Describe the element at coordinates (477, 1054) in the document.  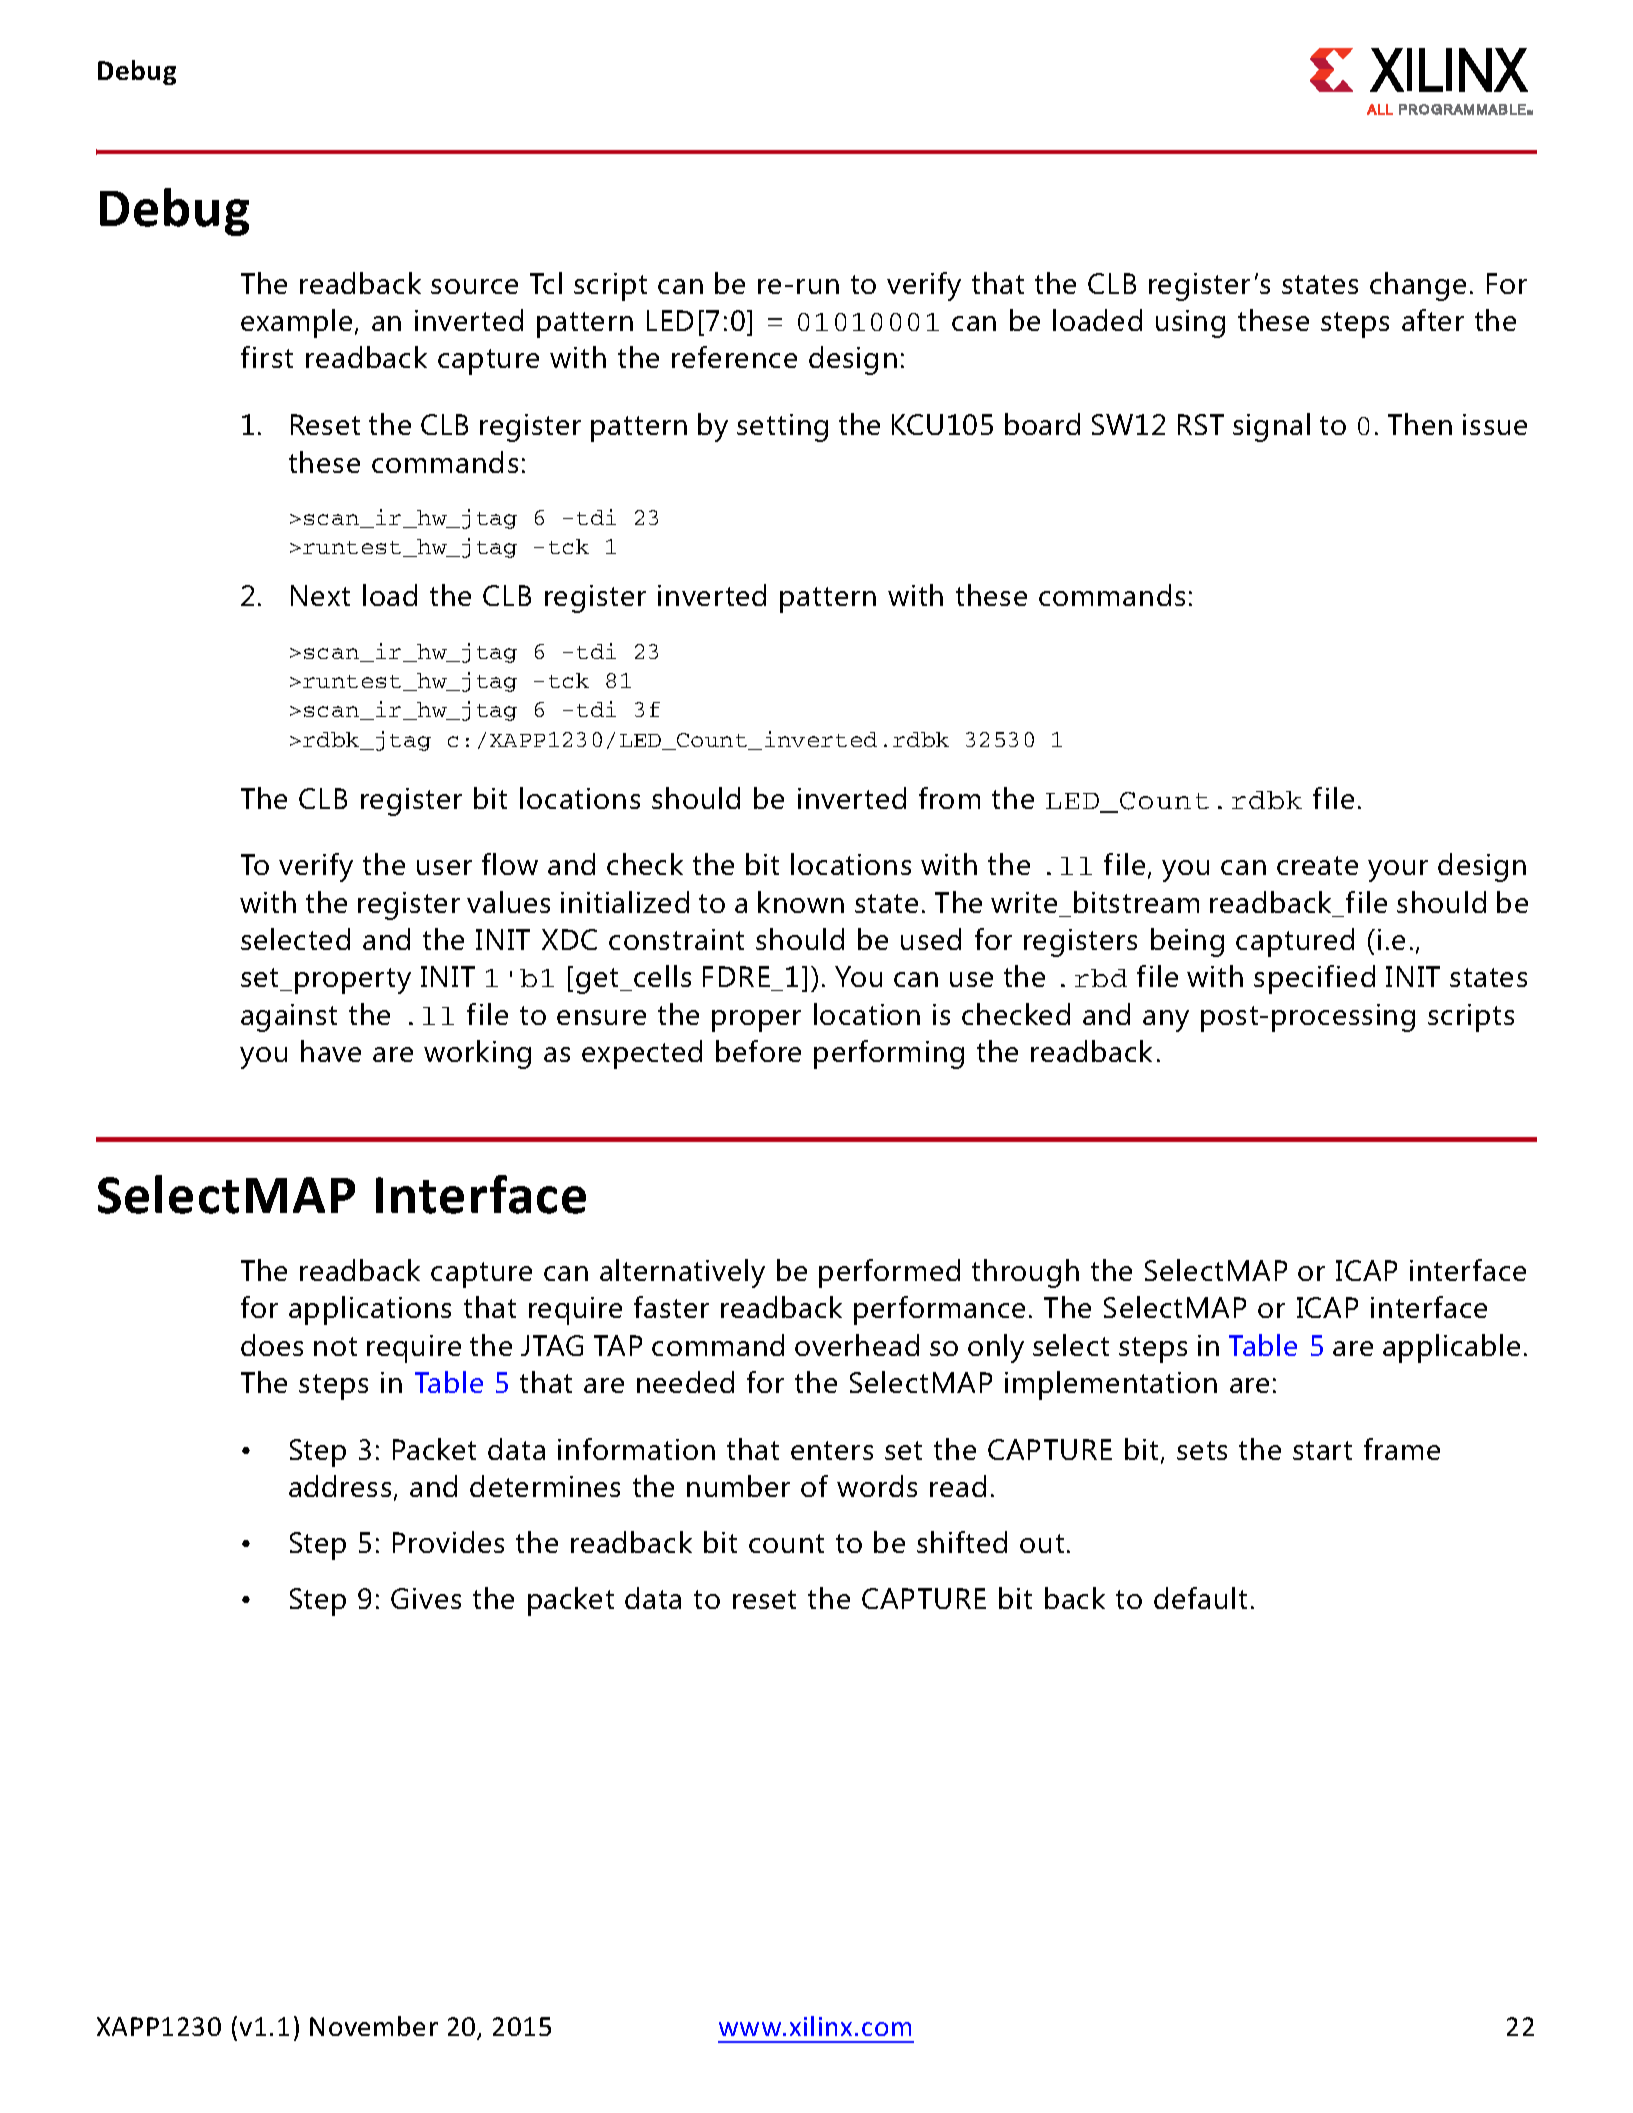
I see `working` at that location.
